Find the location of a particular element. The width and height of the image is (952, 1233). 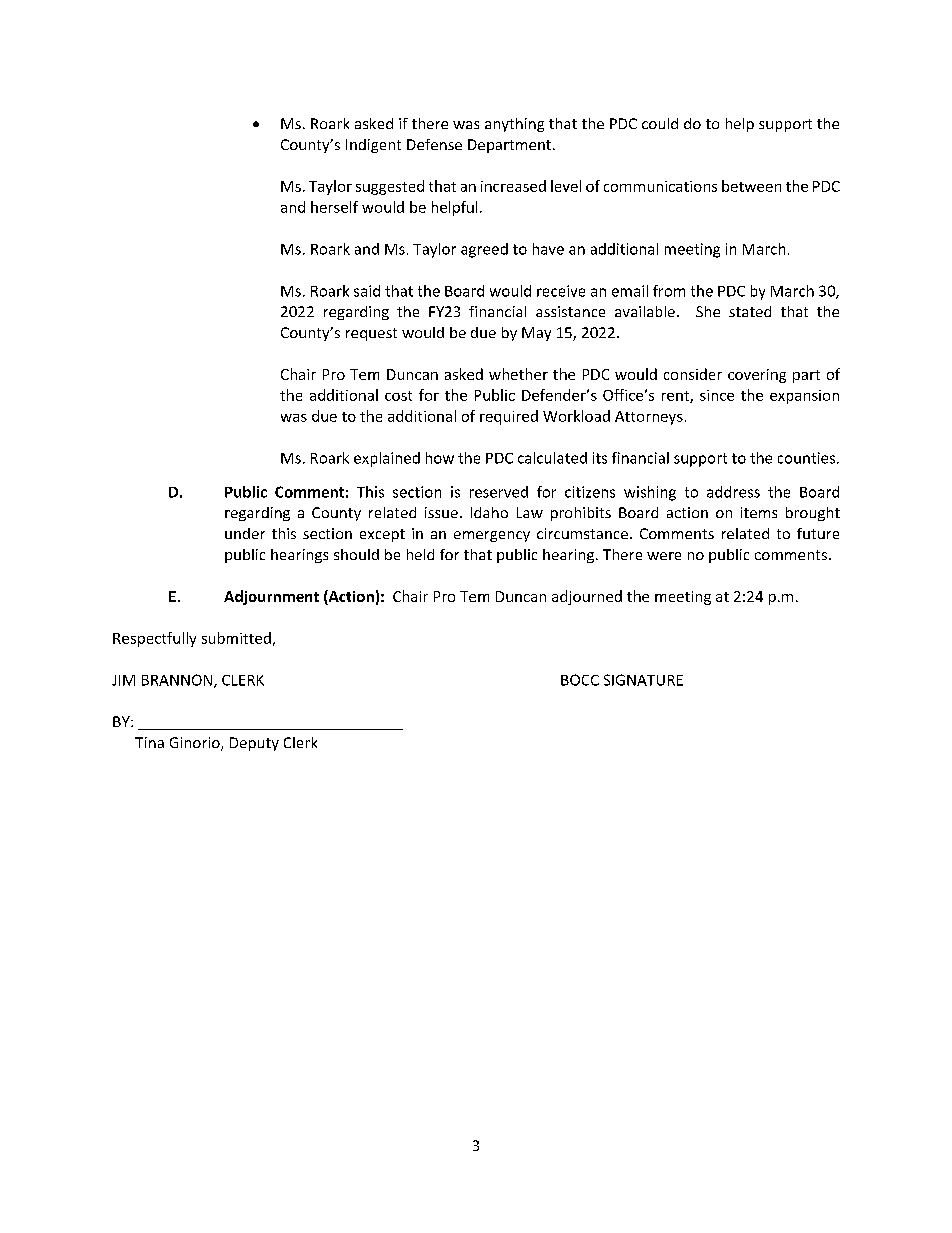

May is located at coordinates (536, 334).
